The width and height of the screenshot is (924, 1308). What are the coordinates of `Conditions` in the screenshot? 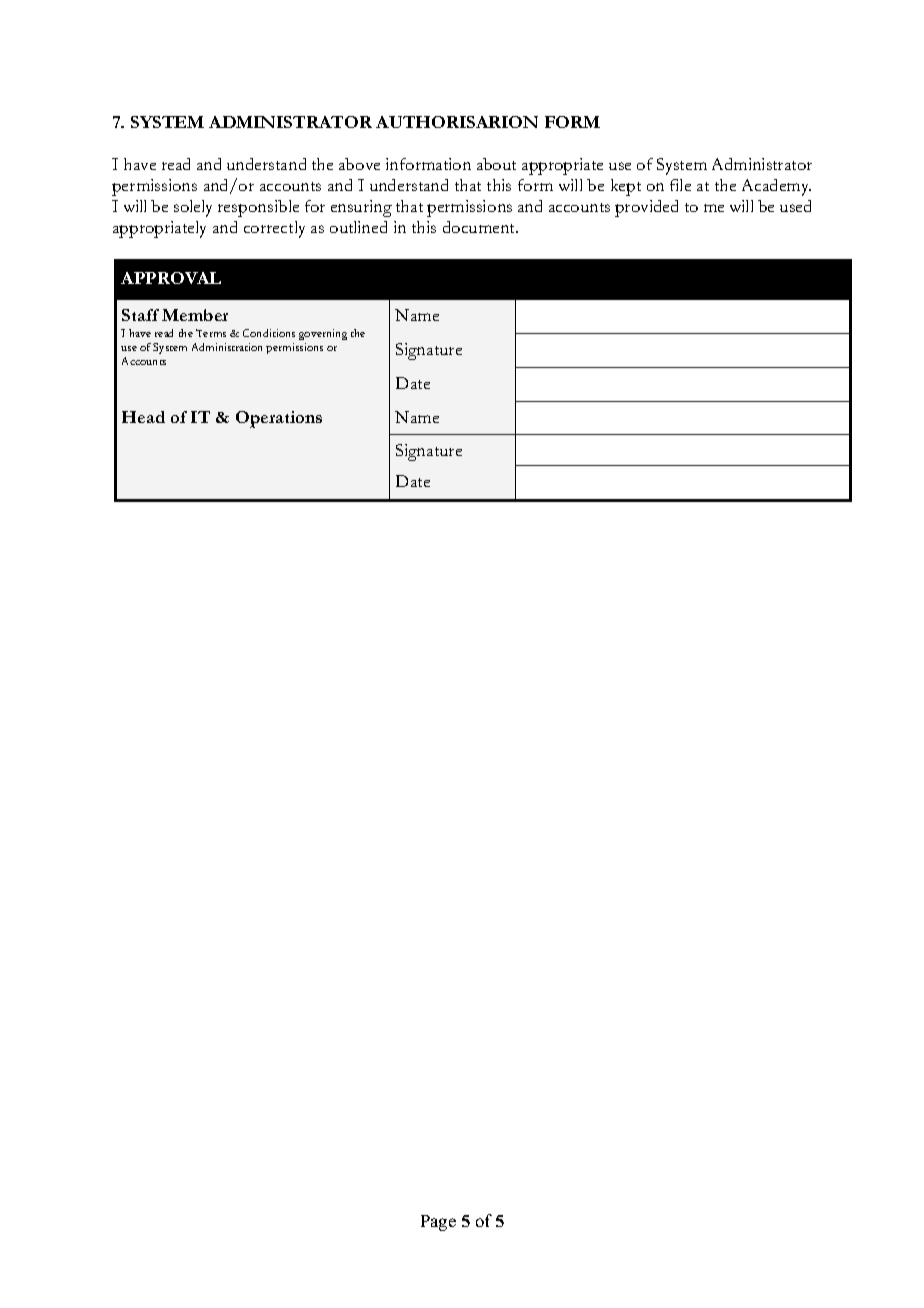 It's located at (269, 333).
